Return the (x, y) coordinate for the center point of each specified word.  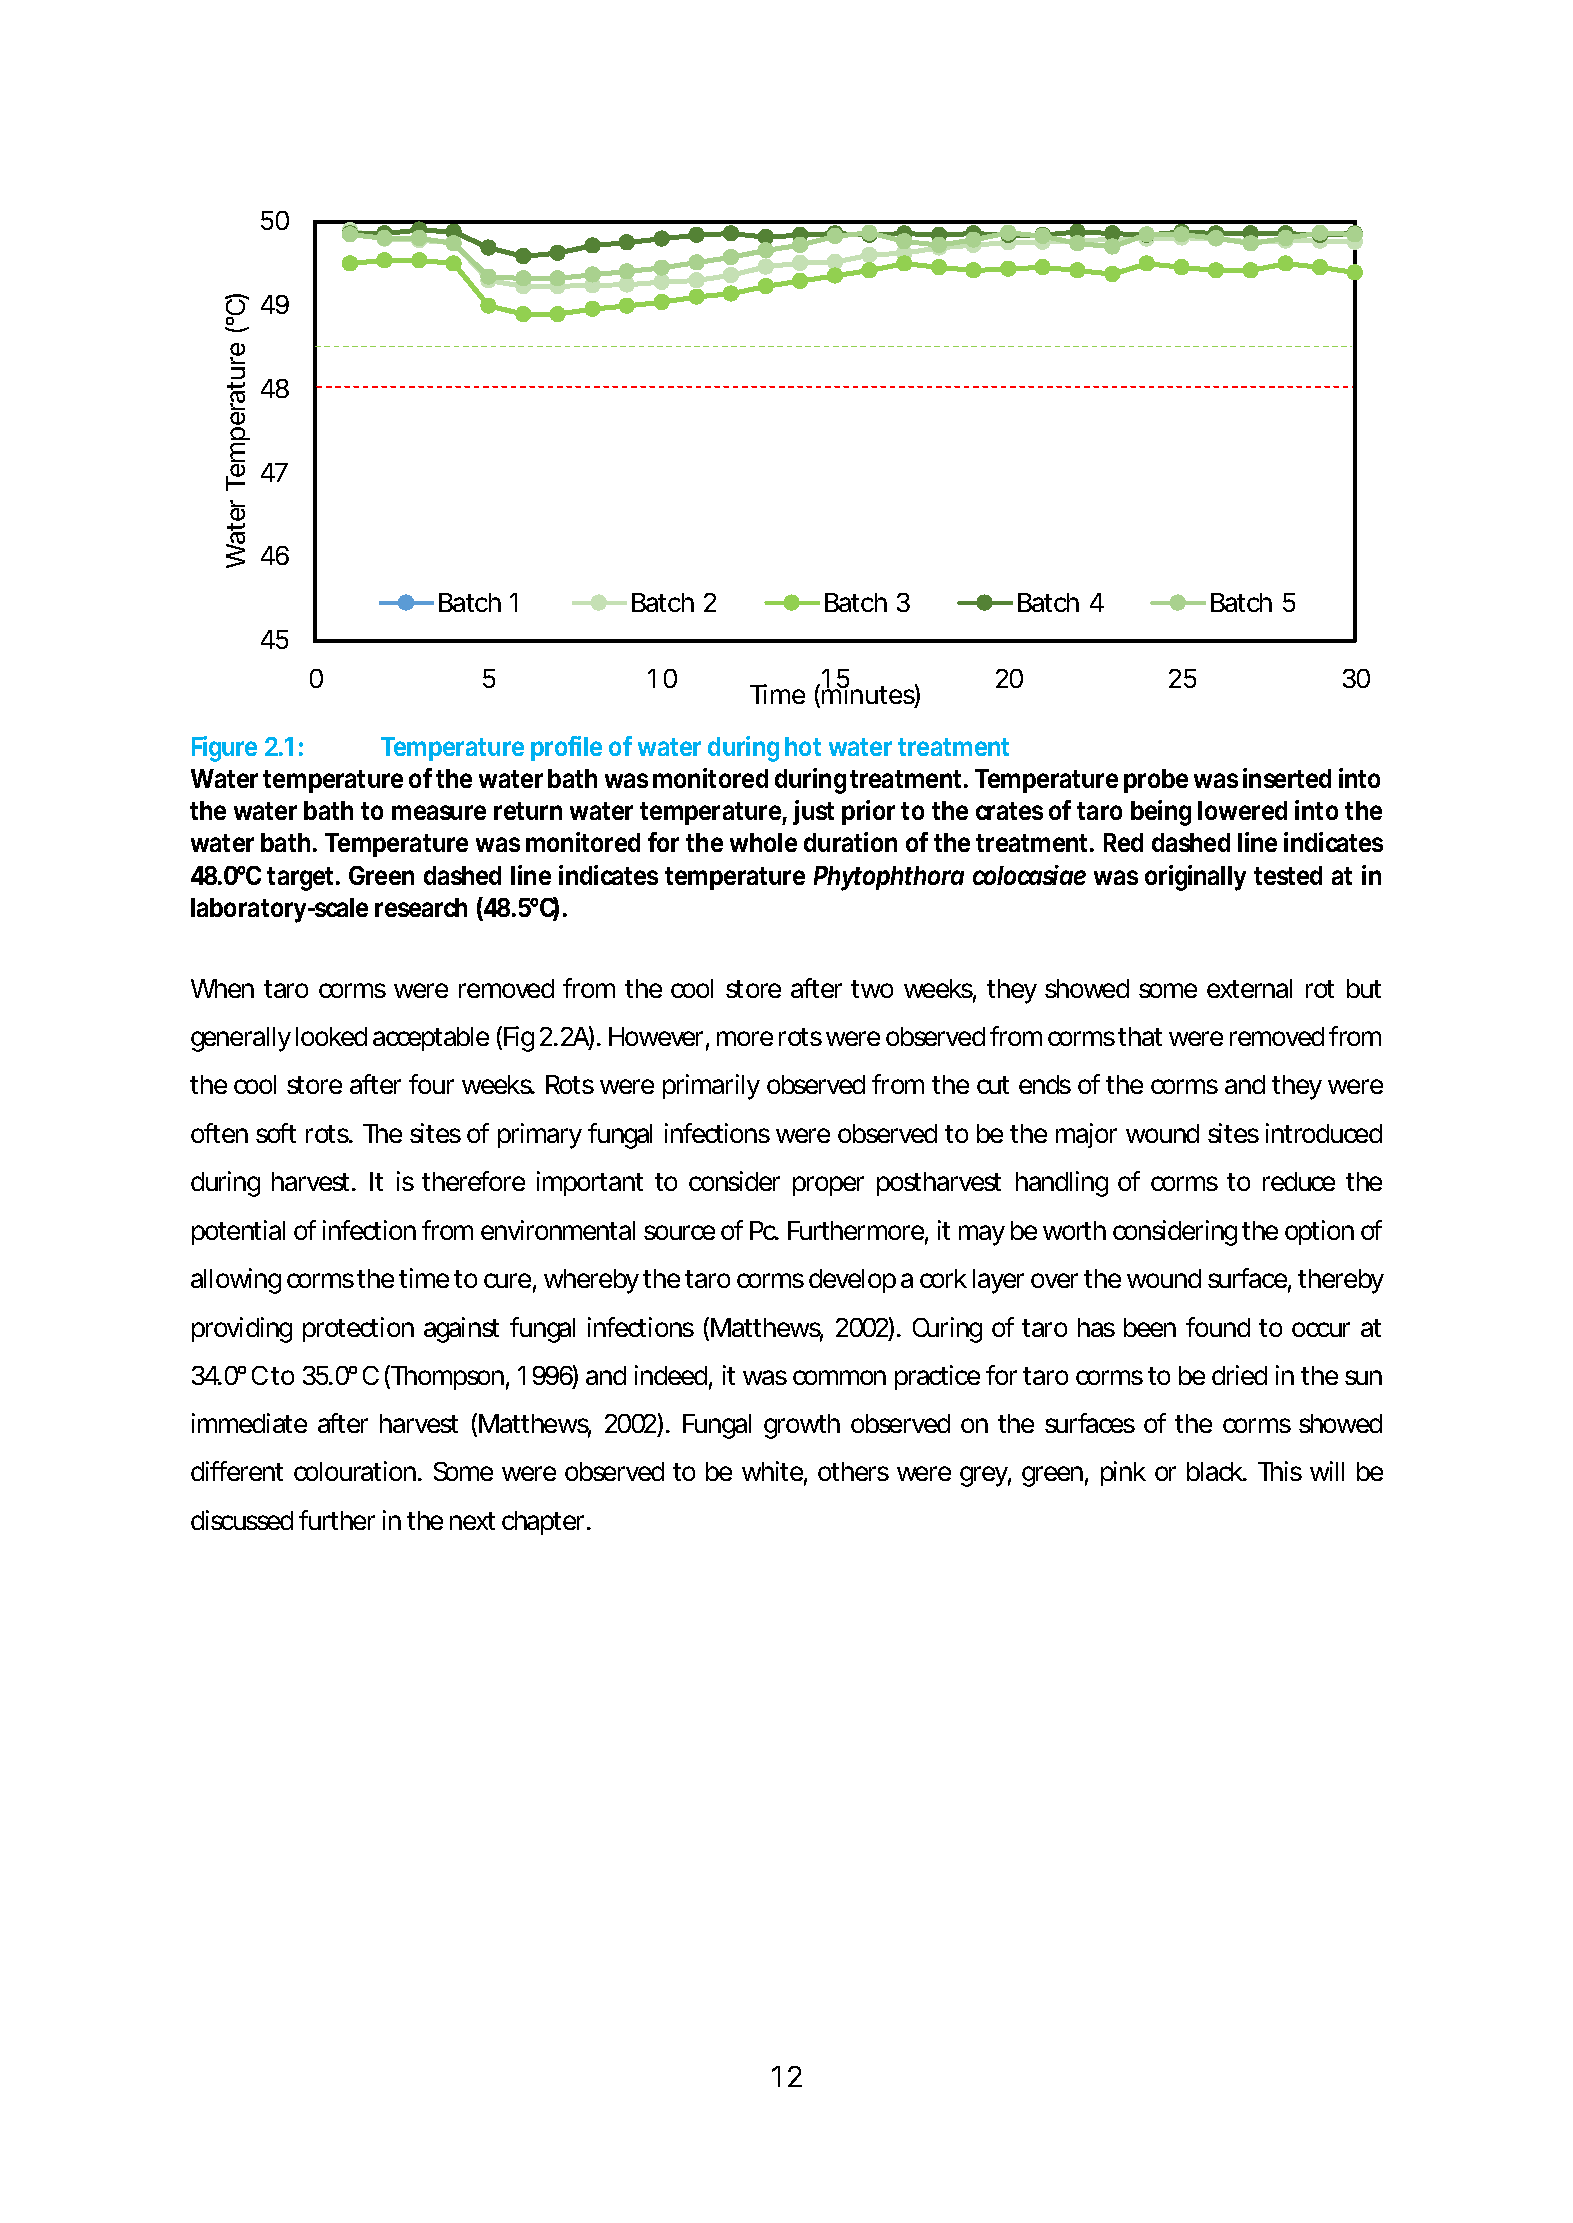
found (1218, 1327)
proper (828, 1186)
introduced (1324, 1133)
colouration (355, 1471)
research (421, 907)
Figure (224, 749)
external (1249, 988)
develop (852, 1281)
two (872, 989)
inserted (1287, 778)
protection (358, 1329)
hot (803, 746)
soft (276, 1133)
